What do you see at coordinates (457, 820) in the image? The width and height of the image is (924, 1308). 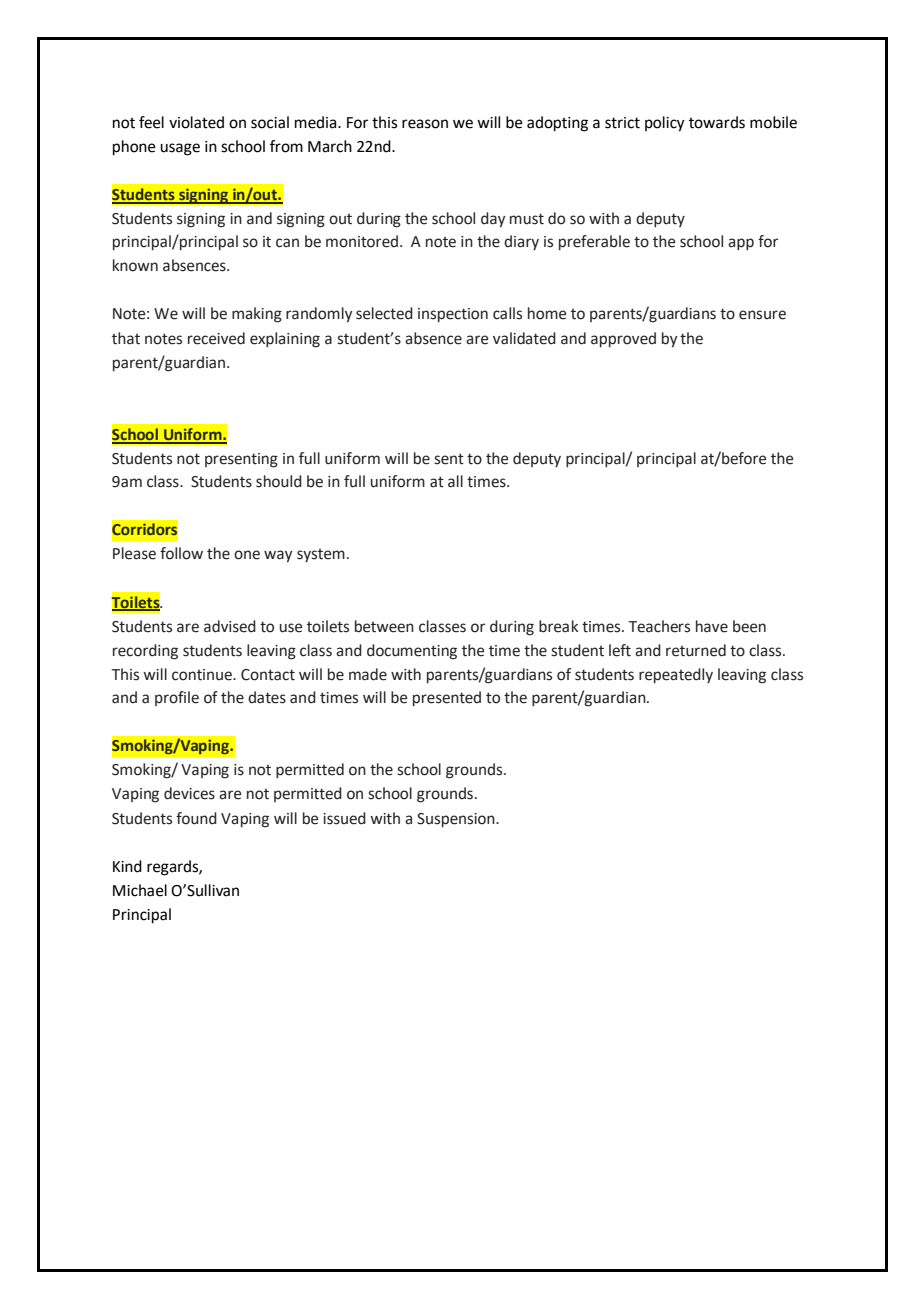 I see `Suspension` at bounding box center [457, 820].
